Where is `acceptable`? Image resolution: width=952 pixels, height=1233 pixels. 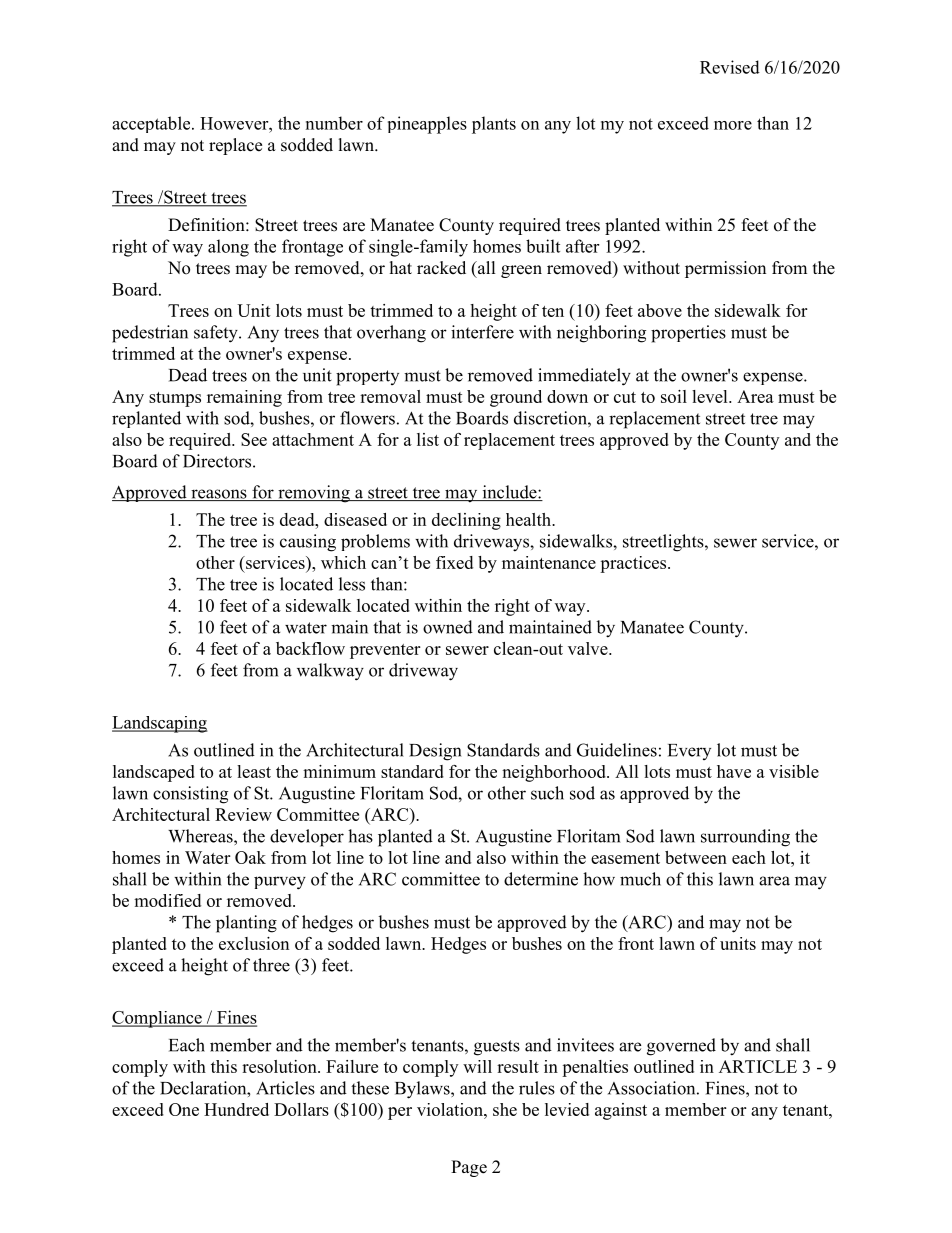
acceptable is located at coordinates (152, 124).
